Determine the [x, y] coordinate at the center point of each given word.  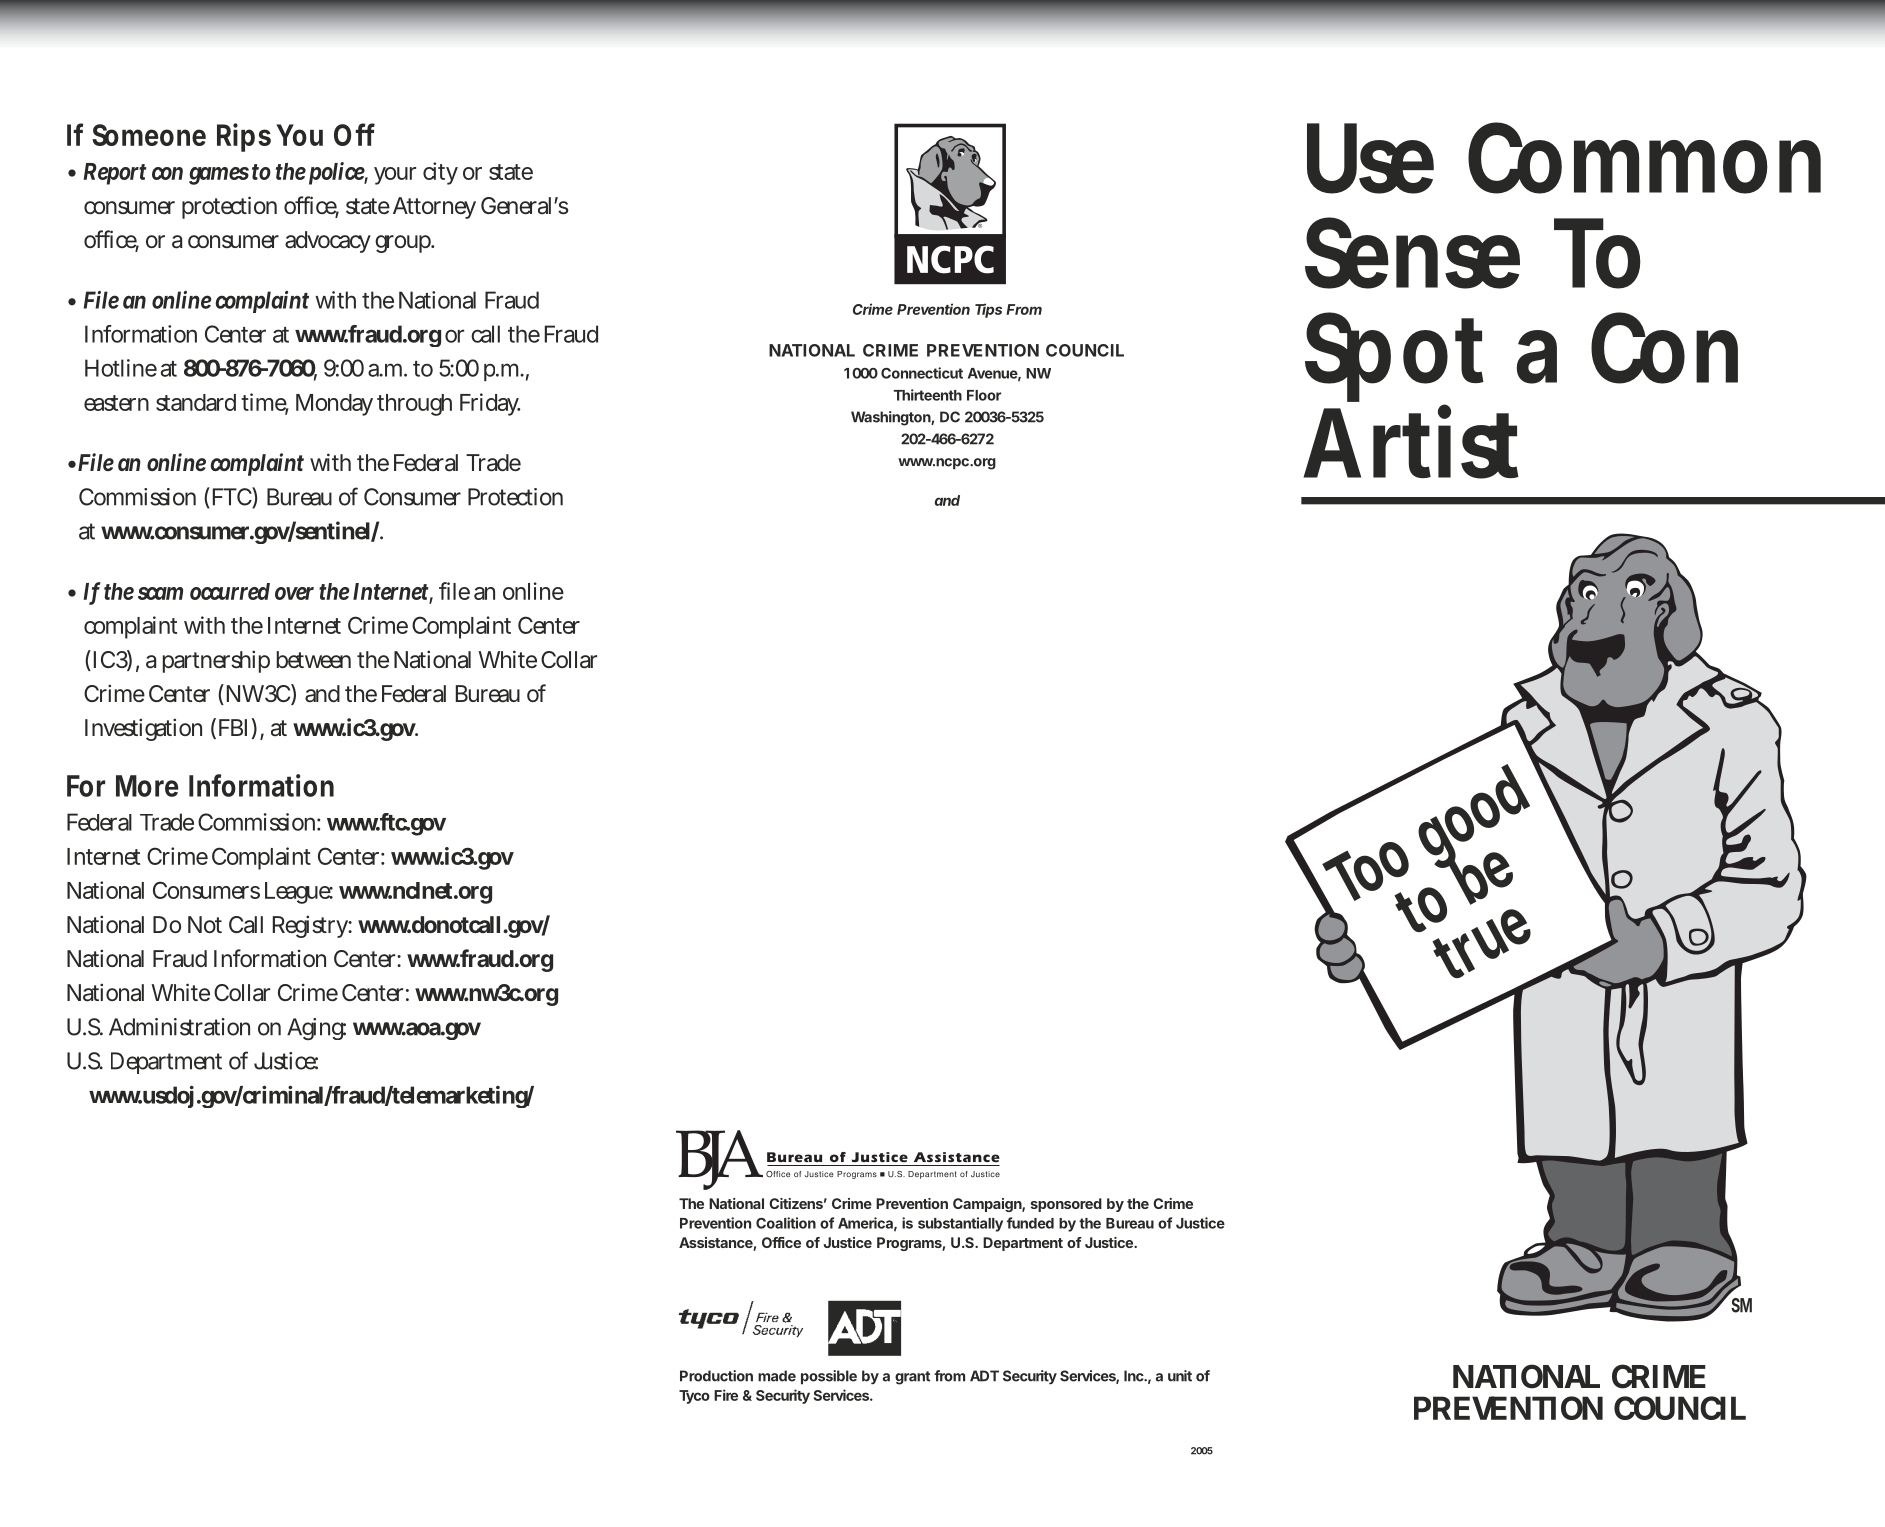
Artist [1411, 443]
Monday [334, 405]
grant [912, 1378]
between [314, 660]
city [440, 173]
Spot [1394, 359]
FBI [233, 727]
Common [1644, 158]
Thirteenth [928, 395]
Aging [316, 1029]
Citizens [796, 1203]
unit [1180, 1376]
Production [716, 1376]
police [338, 173]
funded [1030, 1223]
